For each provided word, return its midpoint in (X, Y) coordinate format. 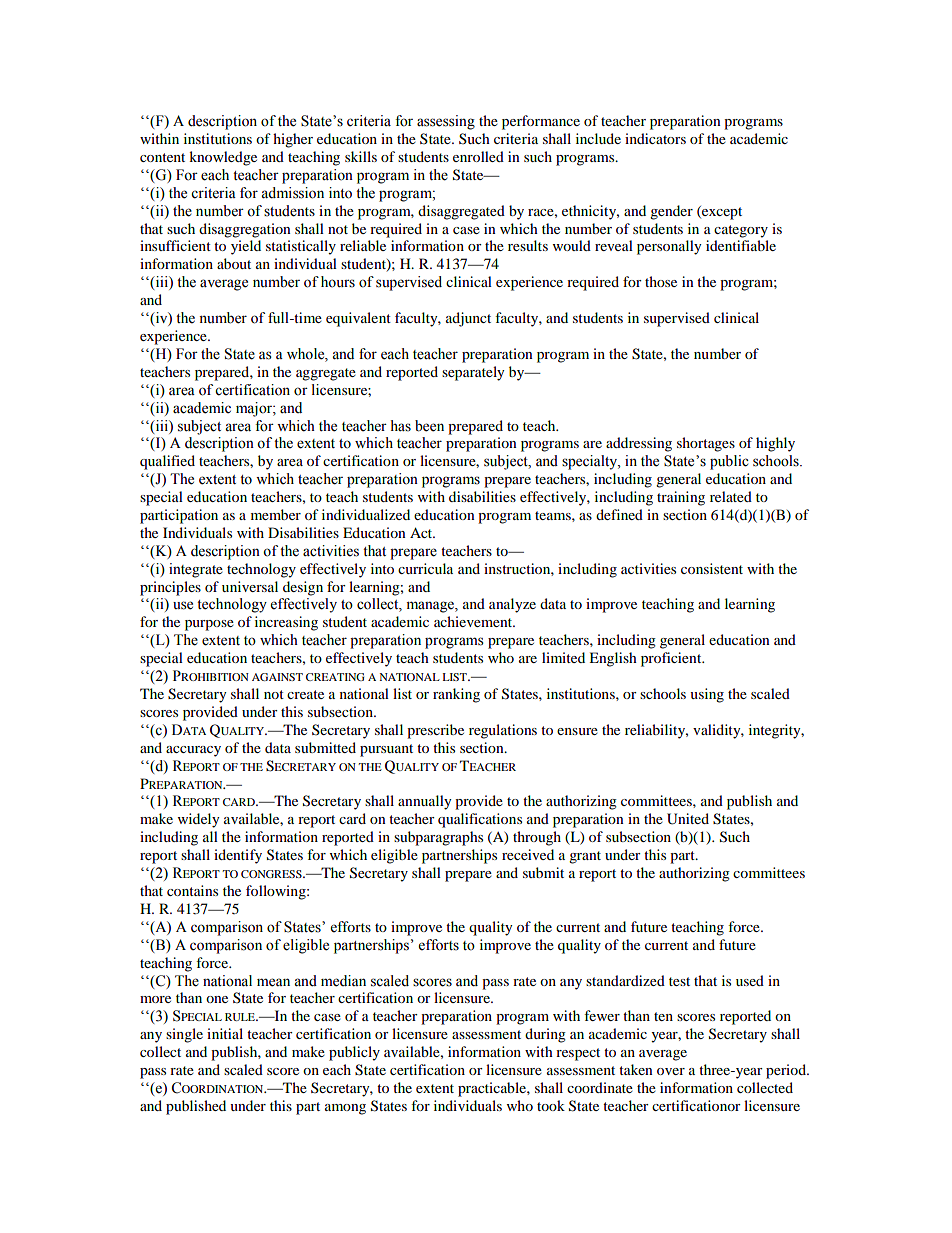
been (429, 426)
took (551, 1105)
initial (225, 1033)
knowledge (223, 158)
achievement (474, 621)
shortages (706, 444)
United (688, 819)
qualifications (480, 820)
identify (238, 856)
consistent (712, 568)
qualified (167, 462)
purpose (209, 625)
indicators (655, 138)
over (671, 1071)
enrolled (478, 156)
